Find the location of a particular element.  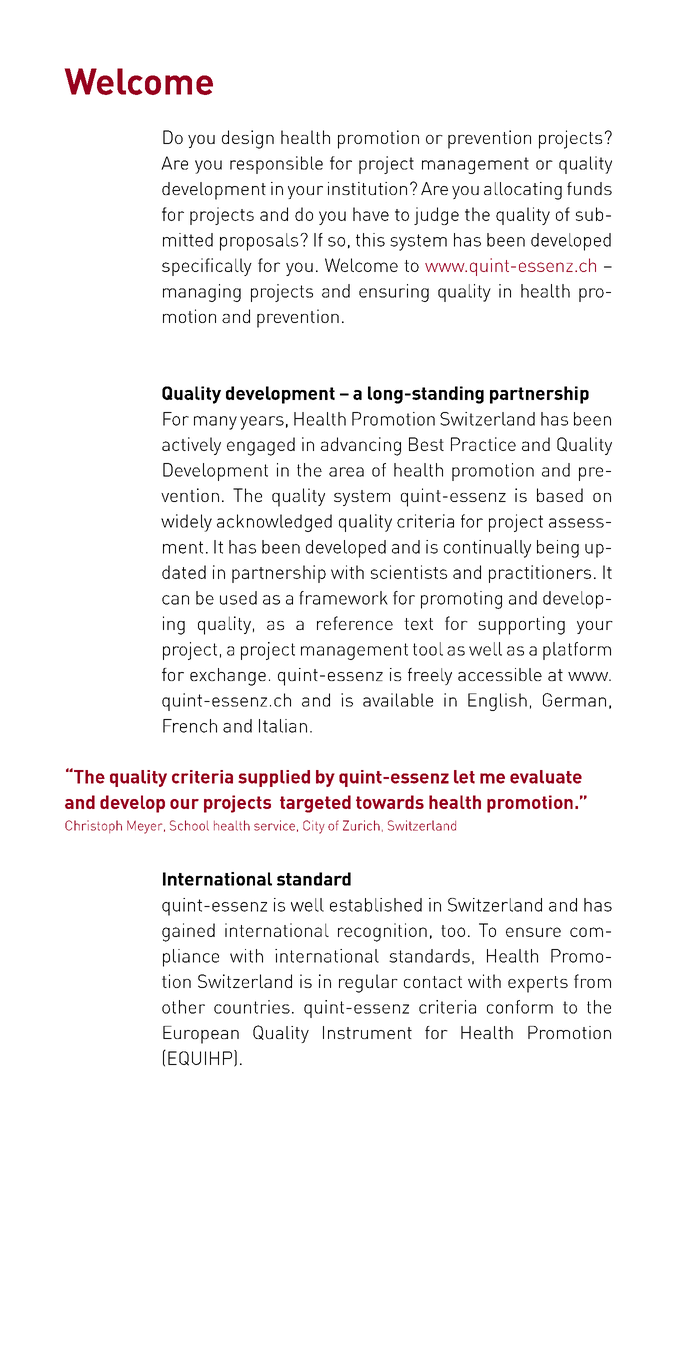

actively is located at coordinates (191, 446).
